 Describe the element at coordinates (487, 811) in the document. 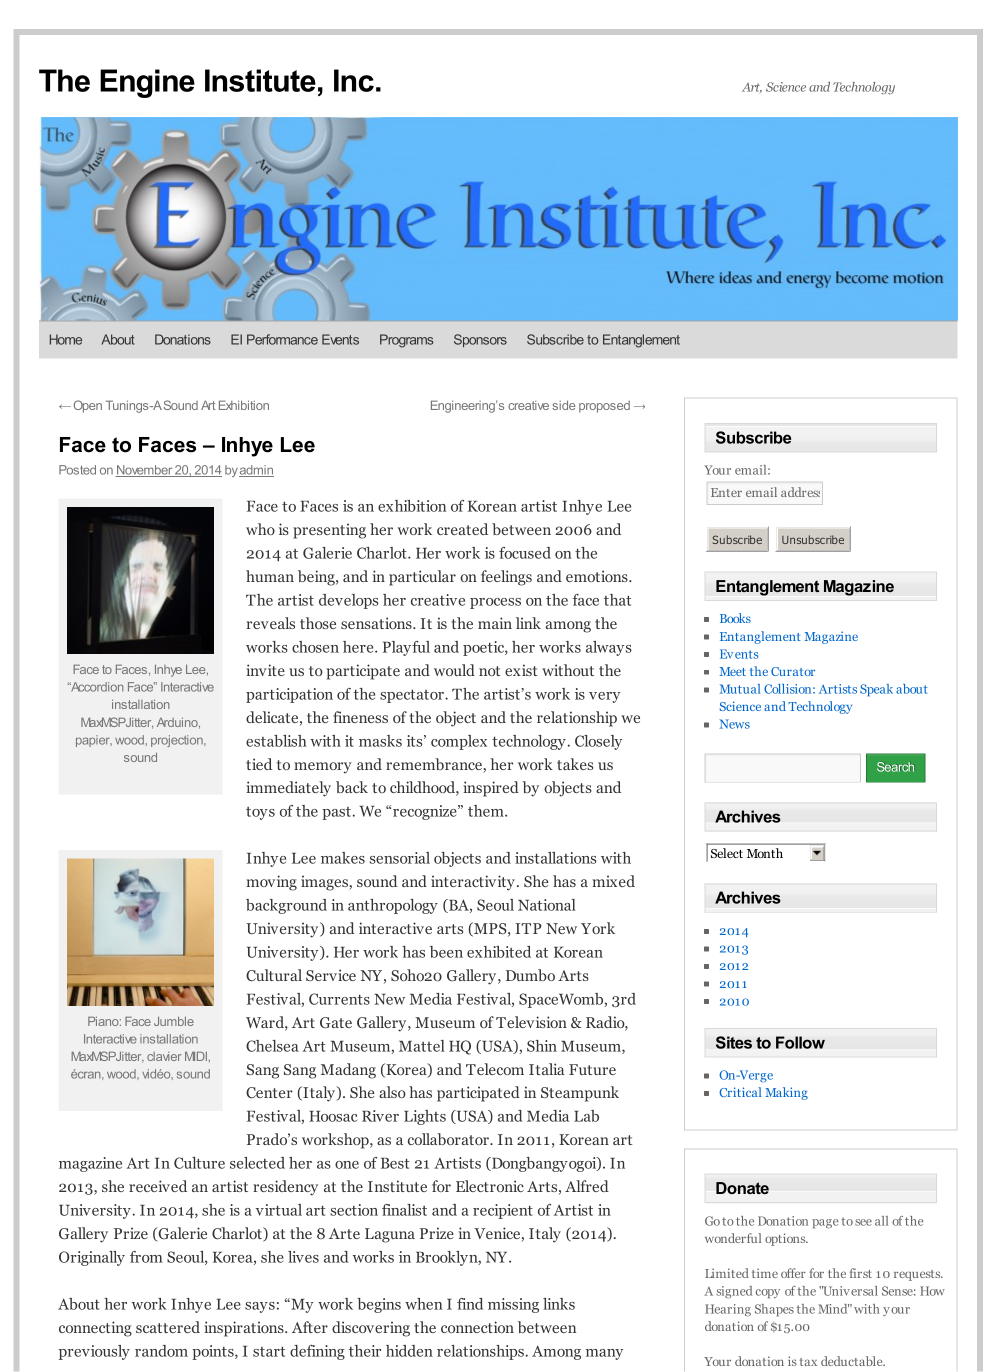

I see `them` at that location.
